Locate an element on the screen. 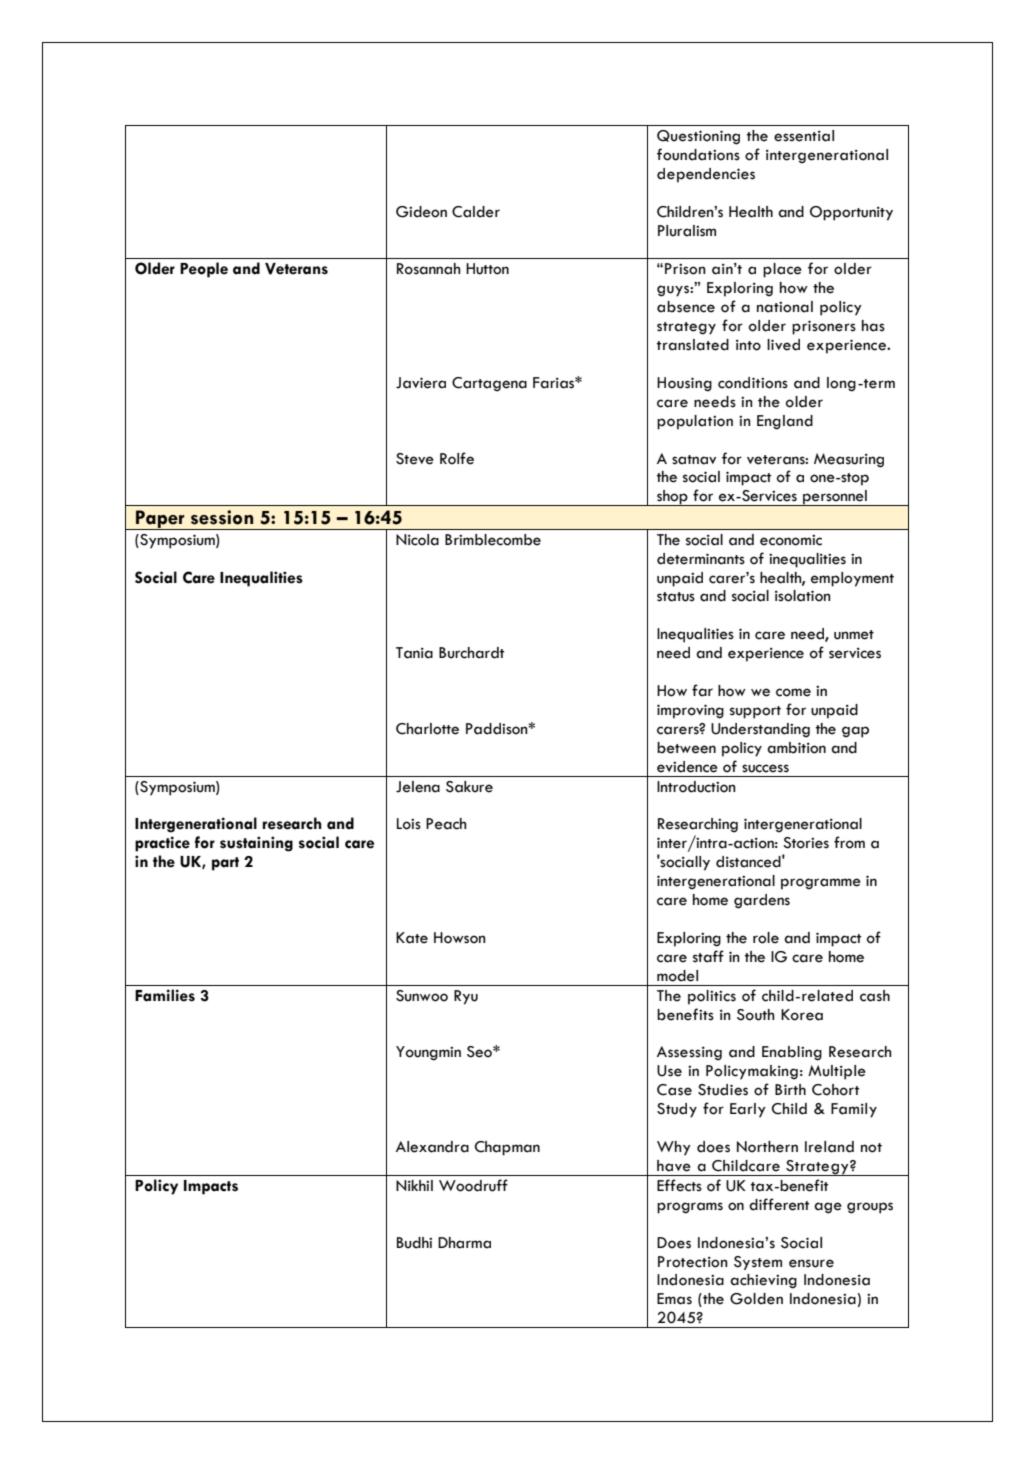 The width and height of the screenshot is (1034, 1463). part is located at coordinates (225, 864).
